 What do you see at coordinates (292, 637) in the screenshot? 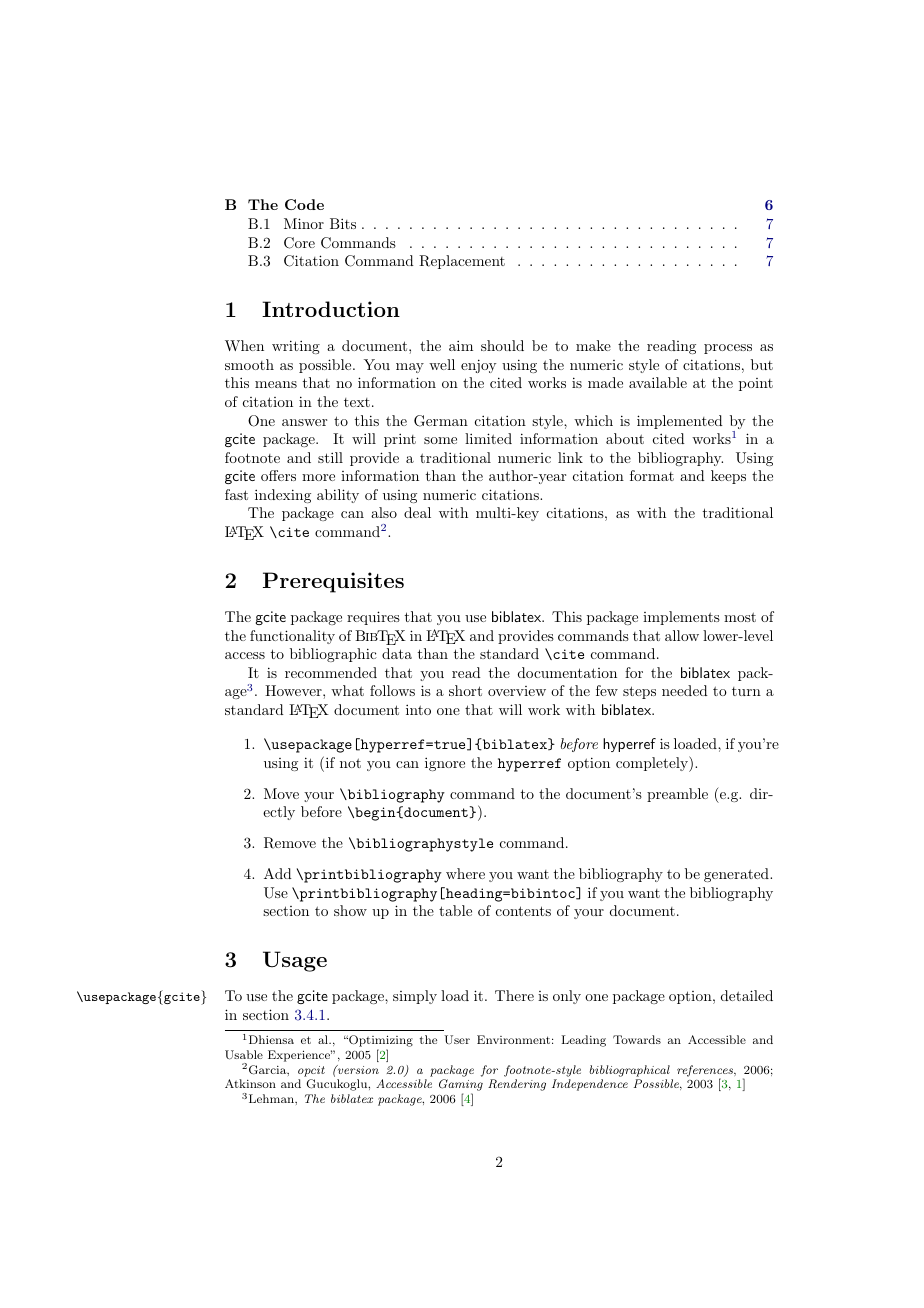
I see `functionality` at bounding box center [292, 637].
